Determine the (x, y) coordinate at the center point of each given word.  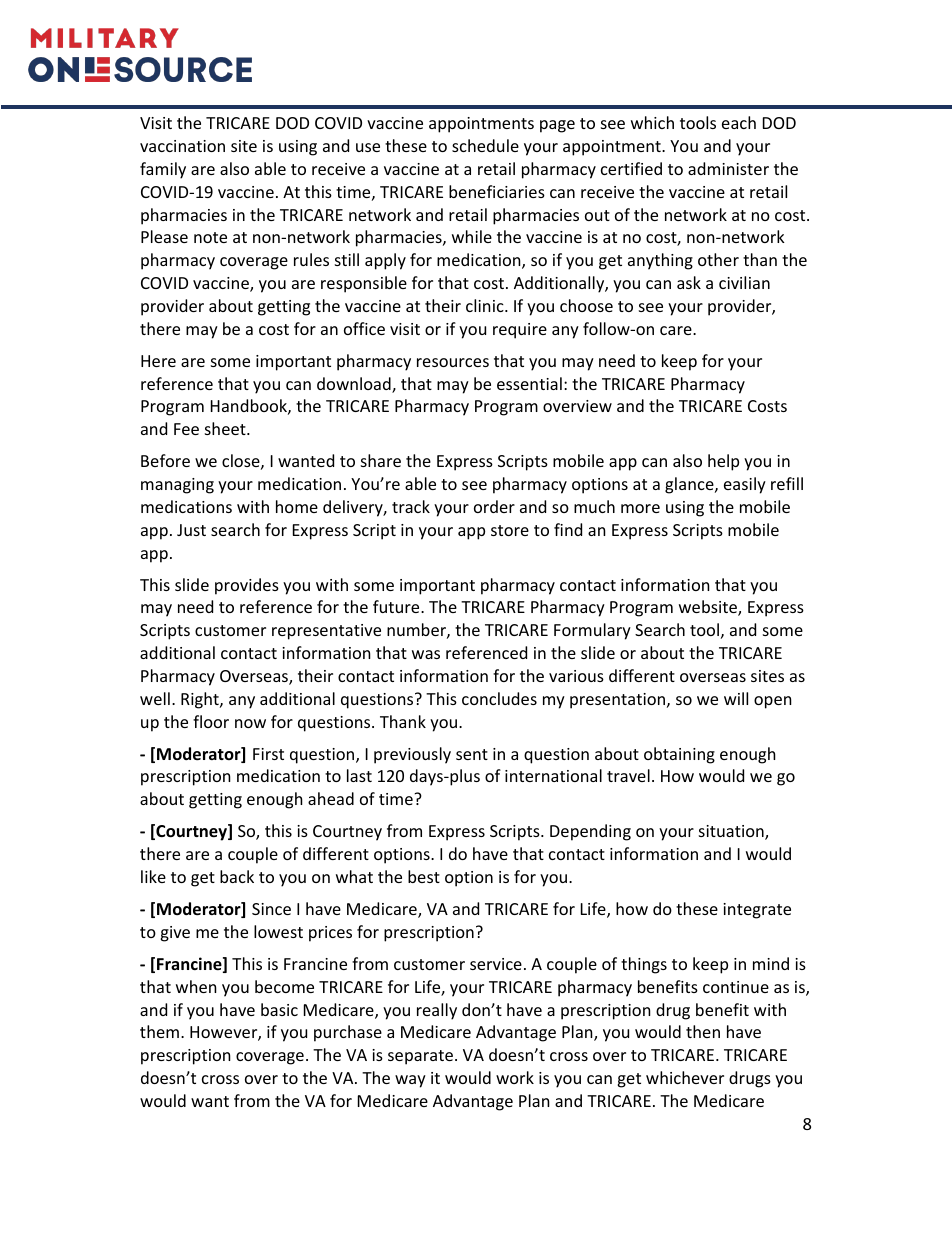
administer (728, 168)
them (159, 1031)
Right (201, 700)
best (424, 876)
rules (311, 259)
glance (690, 485)
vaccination (182, 146)
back (237, 876)
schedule (485, 145)
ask (689, 282)
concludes (499, 698)
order (494, 506)
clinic (486, 305)
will (736, 698)
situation (732, 832)
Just (191, 530)
